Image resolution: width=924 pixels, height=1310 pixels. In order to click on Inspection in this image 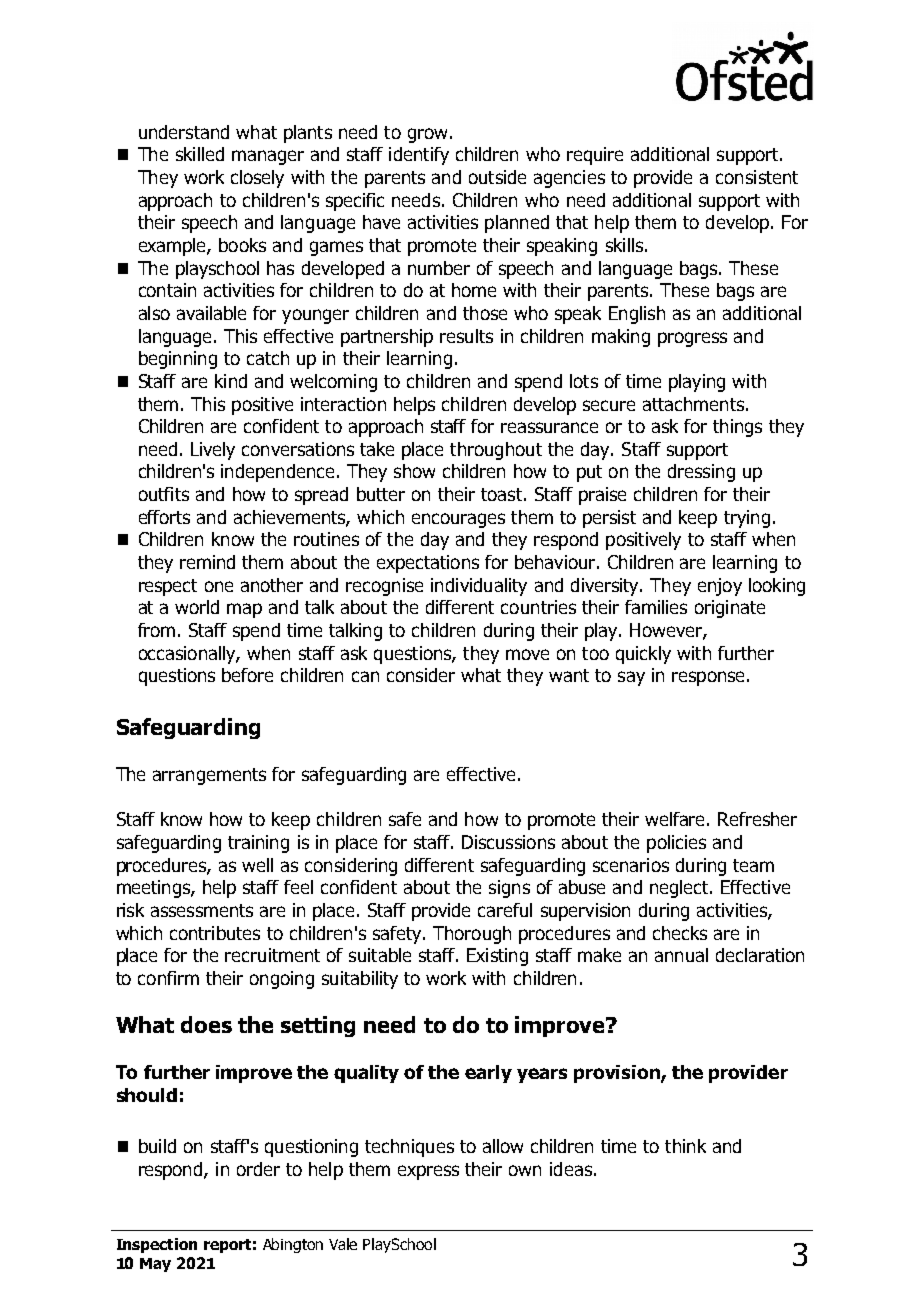, I will do `click(157, 1245)`.
